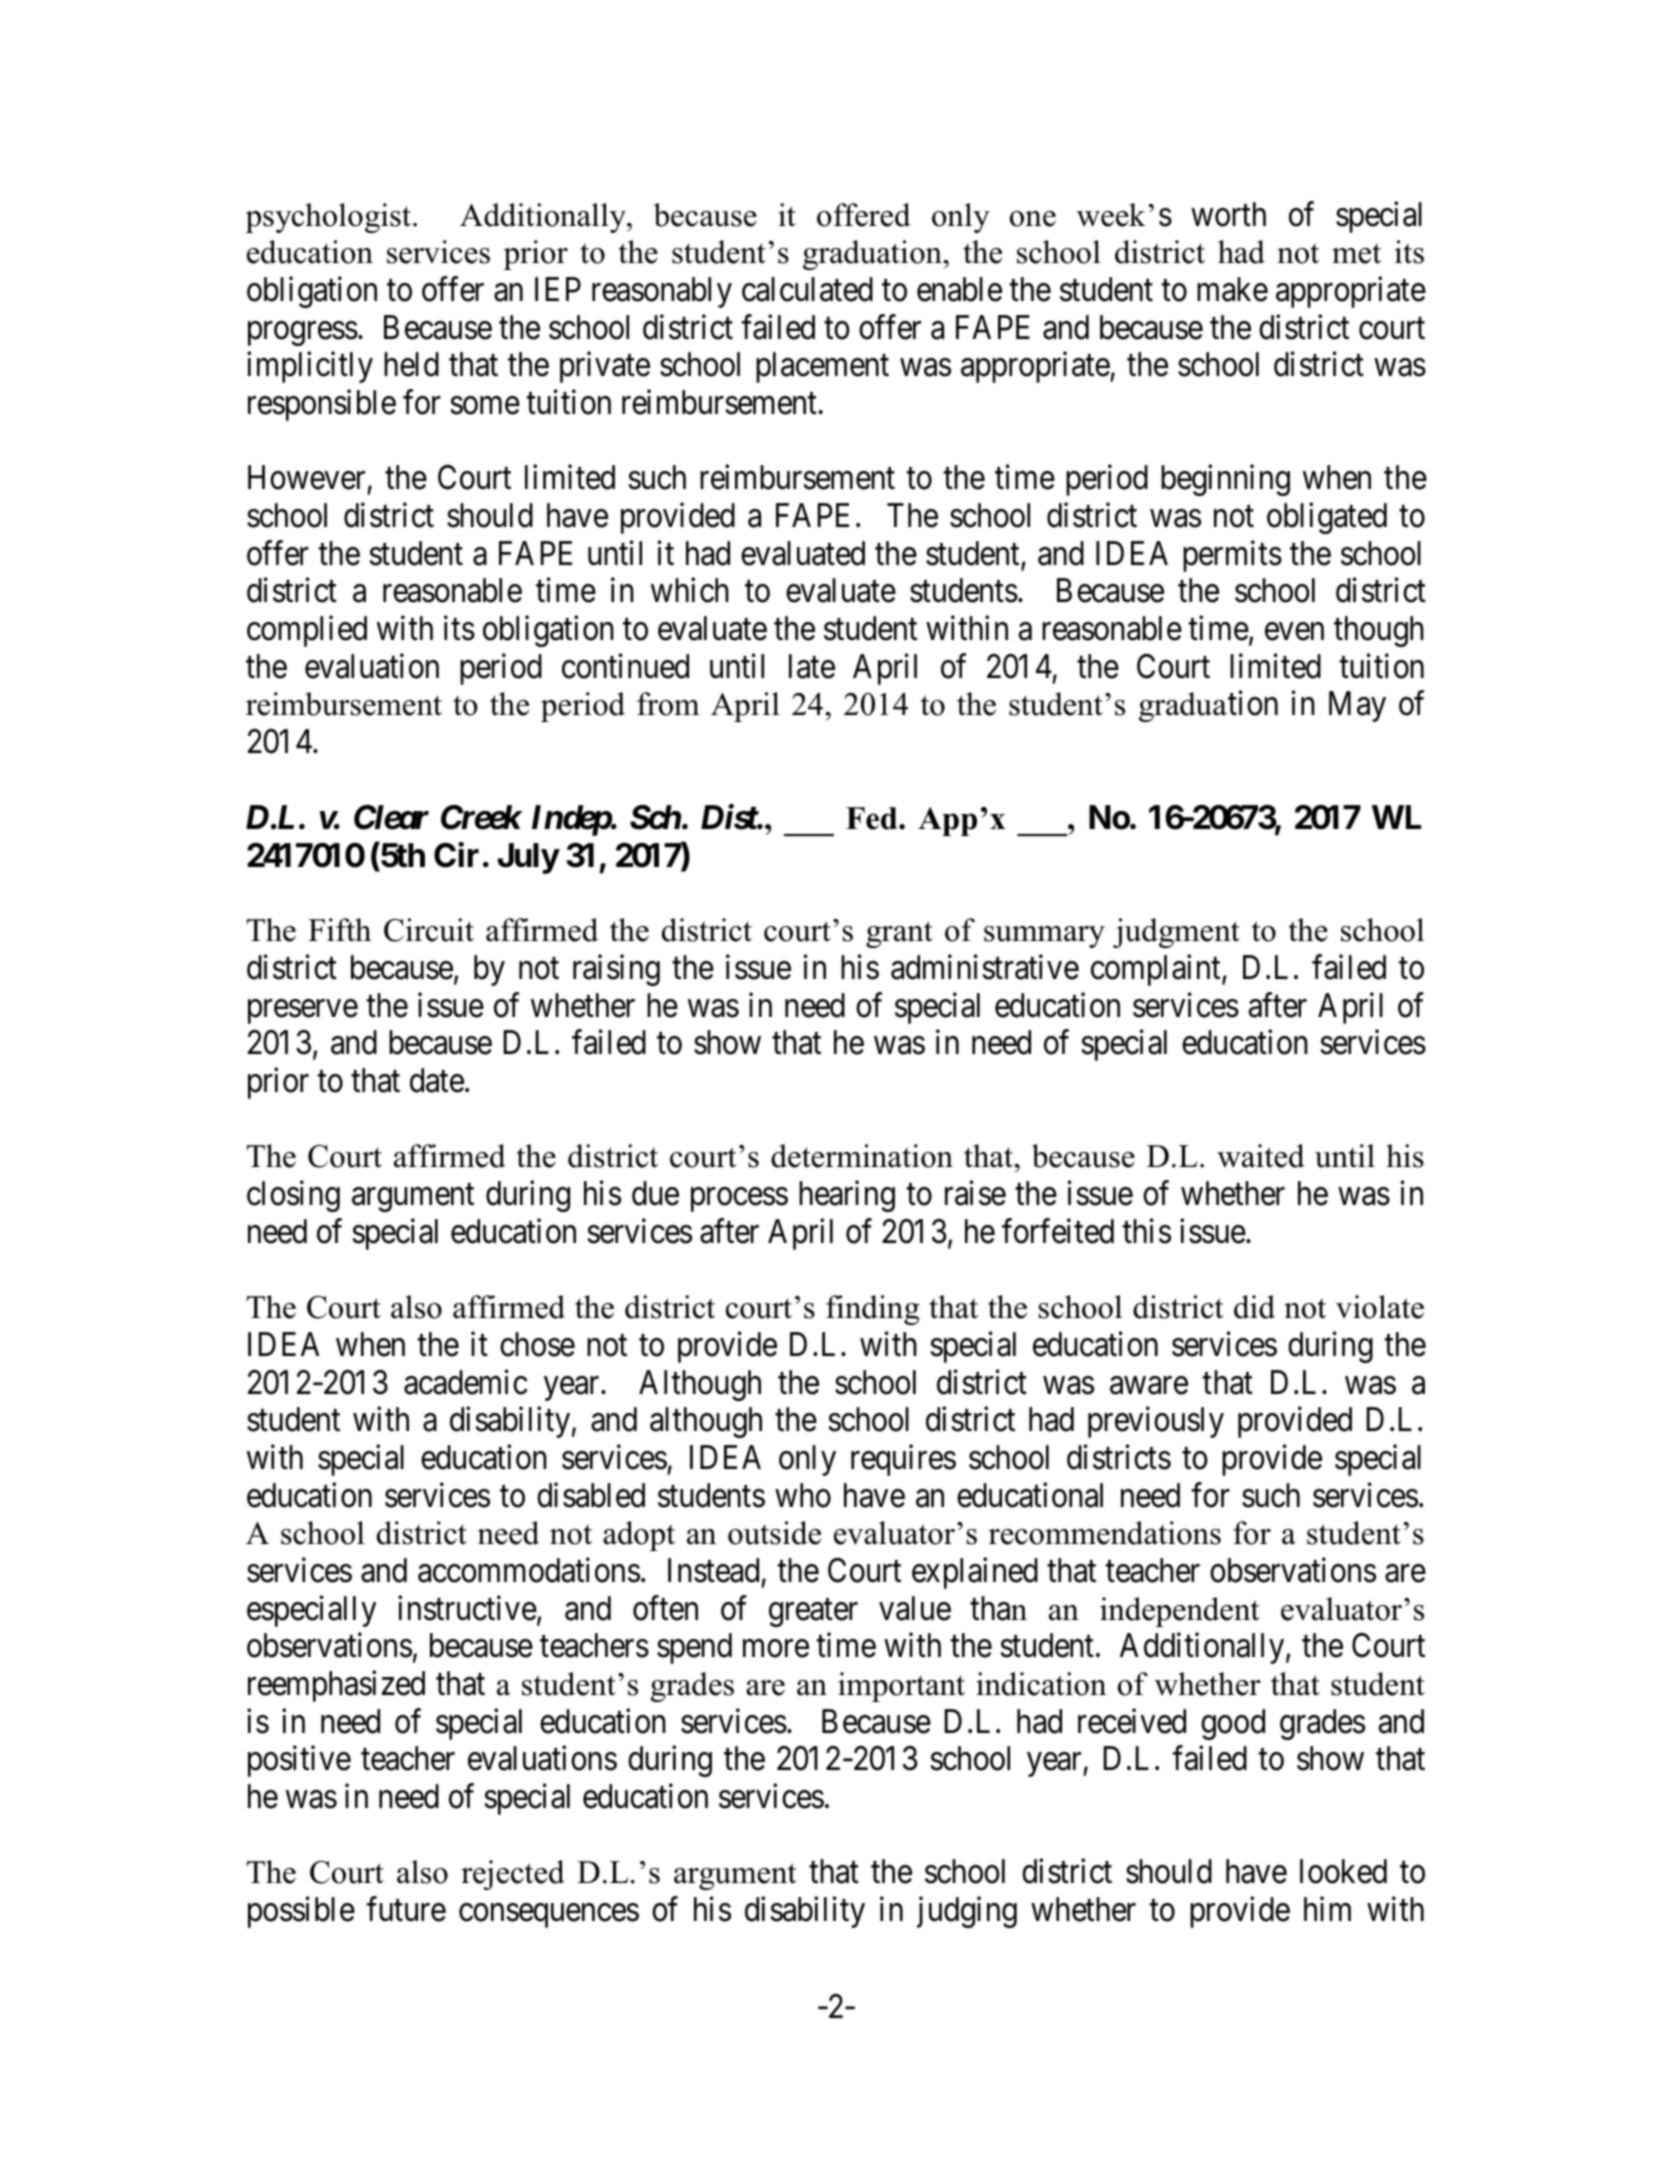 This page has width=1671, height=2162. Describe the element at coordinates (1232, 289) in the page. I see `make` at that location.
